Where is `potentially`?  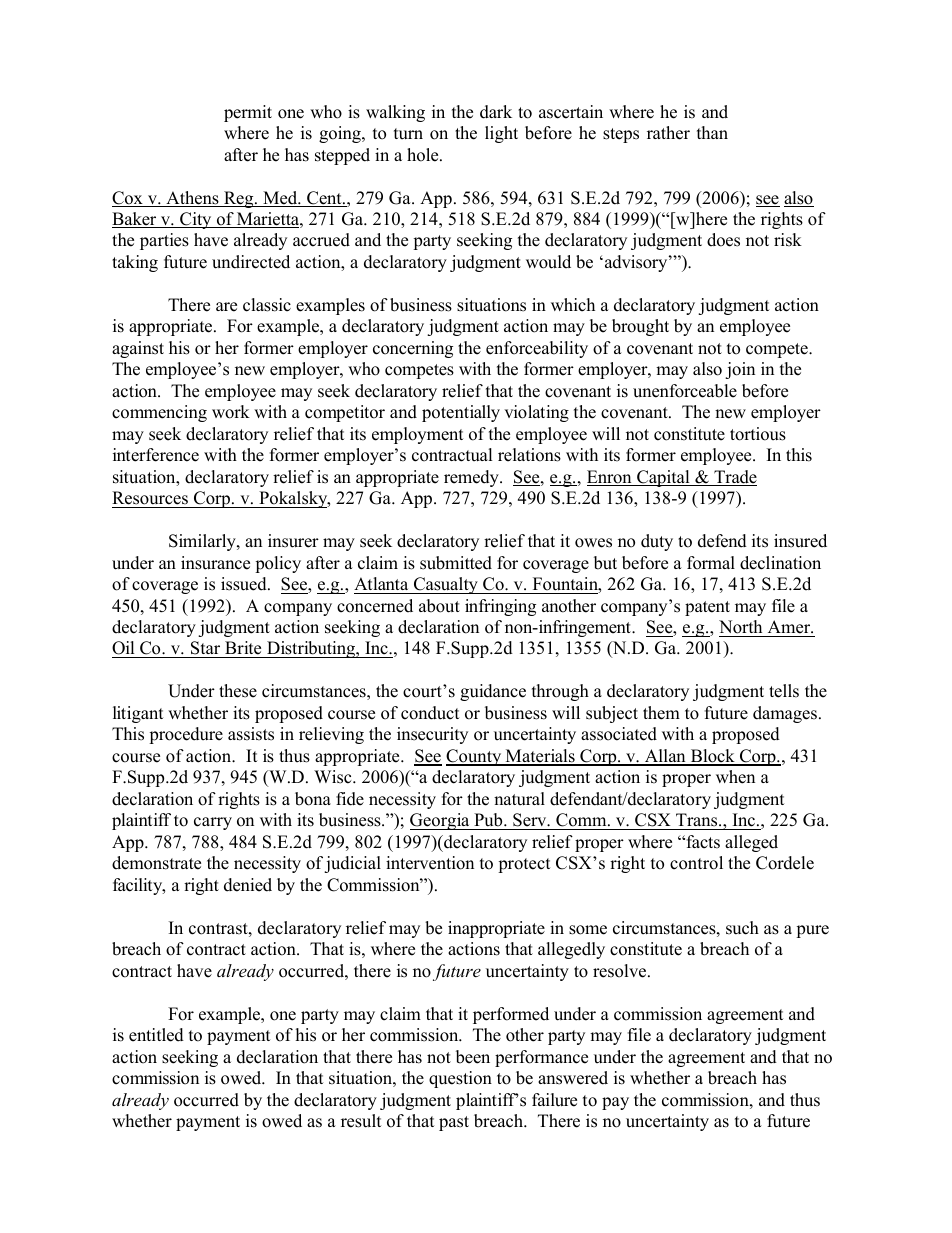 potentially is located at coordinates (461, 413).
